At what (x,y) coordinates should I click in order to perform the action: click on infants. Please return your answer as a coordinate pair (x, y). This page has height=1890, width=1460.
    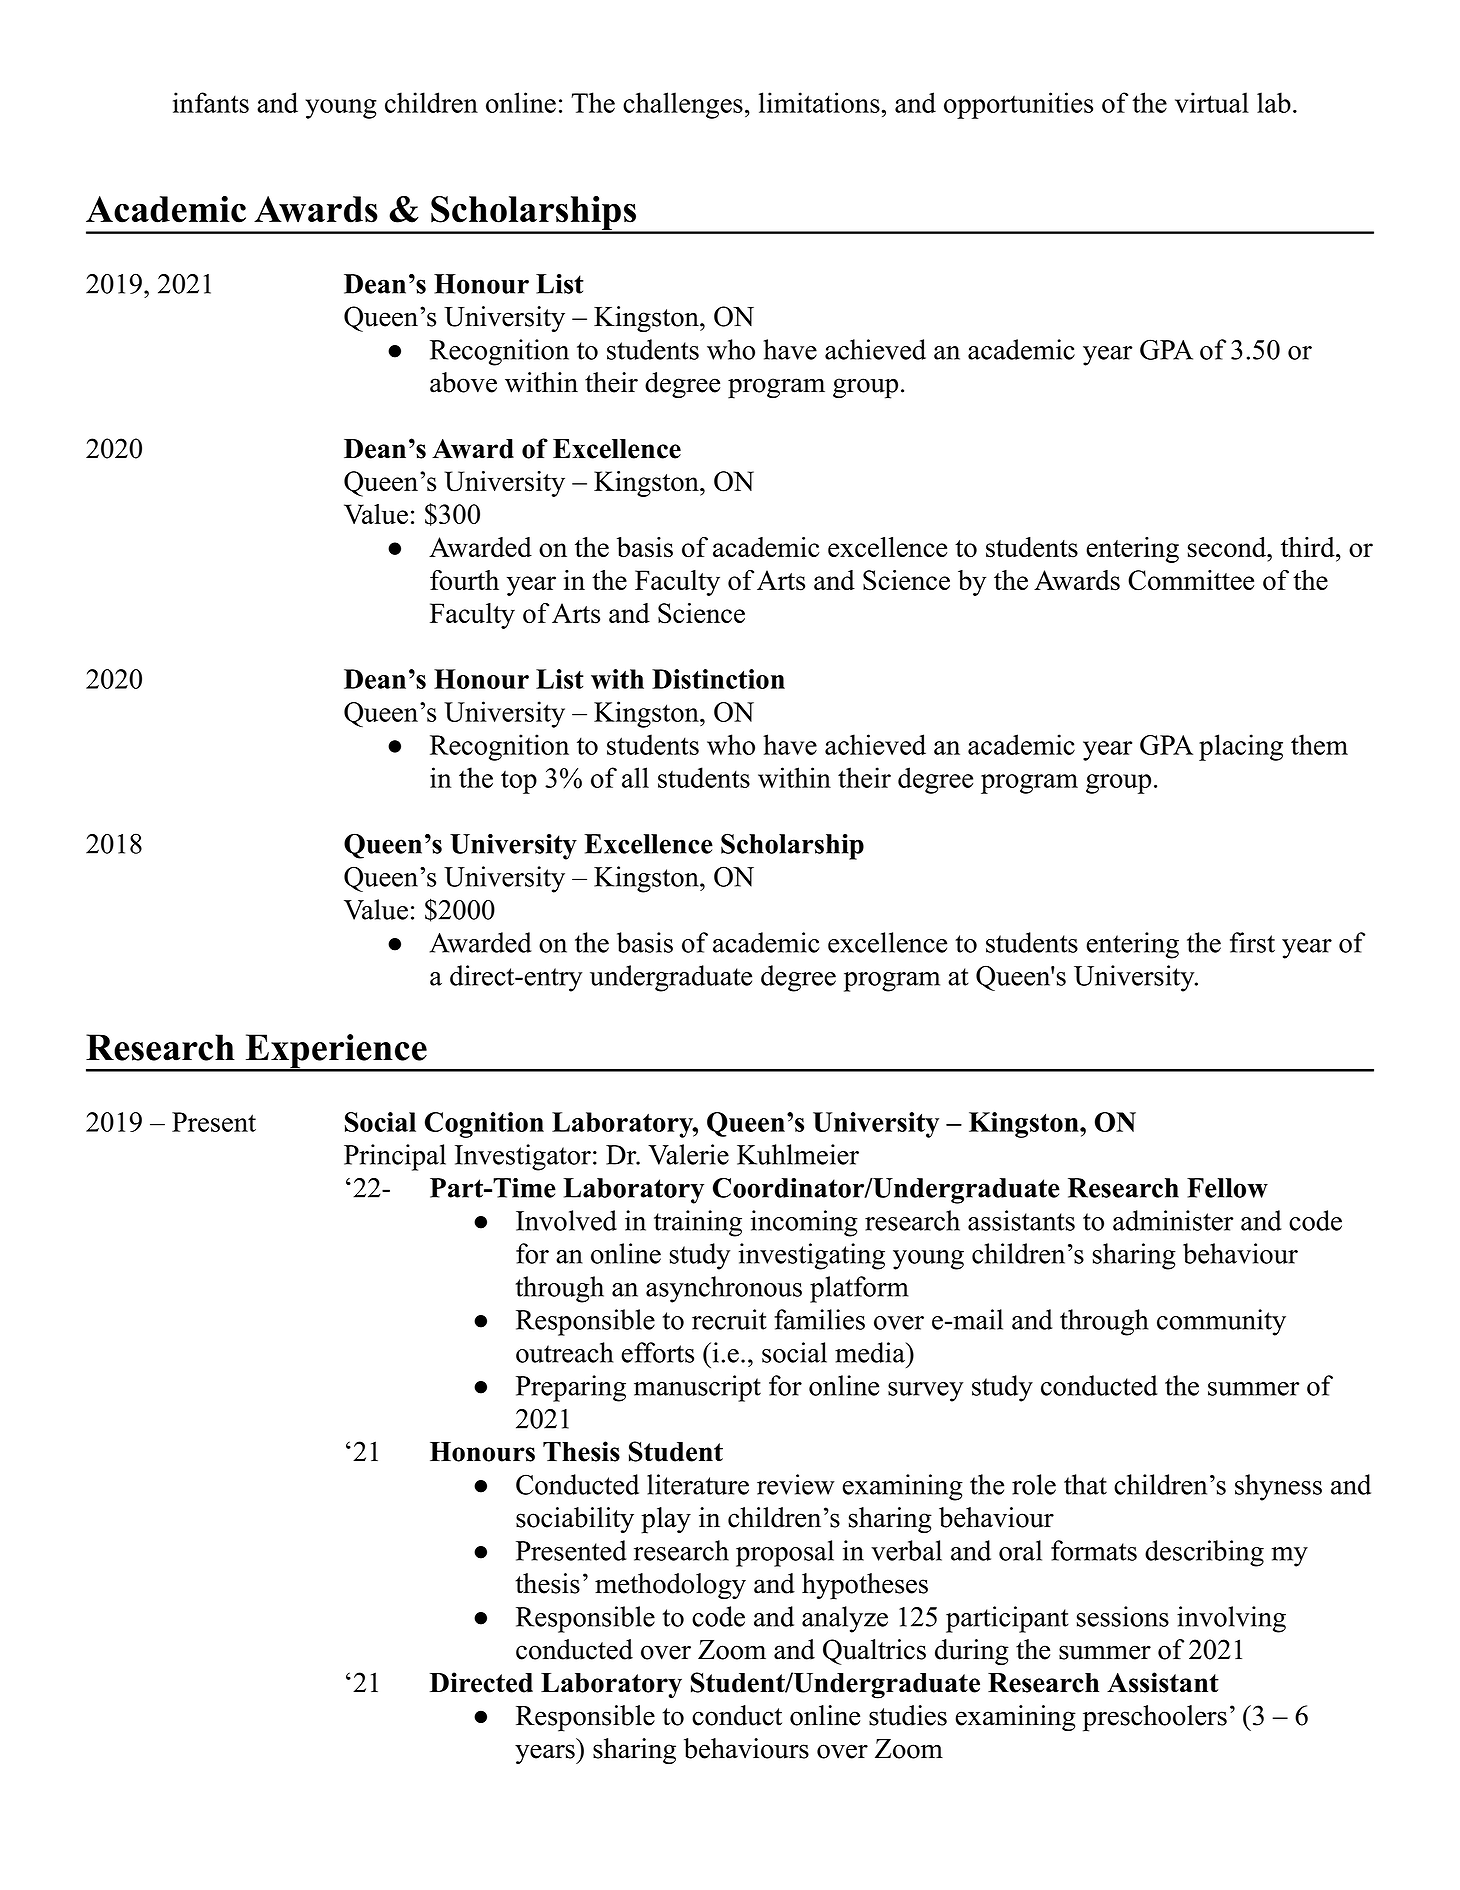
    Looking at the image, I should click on (211, 102).
